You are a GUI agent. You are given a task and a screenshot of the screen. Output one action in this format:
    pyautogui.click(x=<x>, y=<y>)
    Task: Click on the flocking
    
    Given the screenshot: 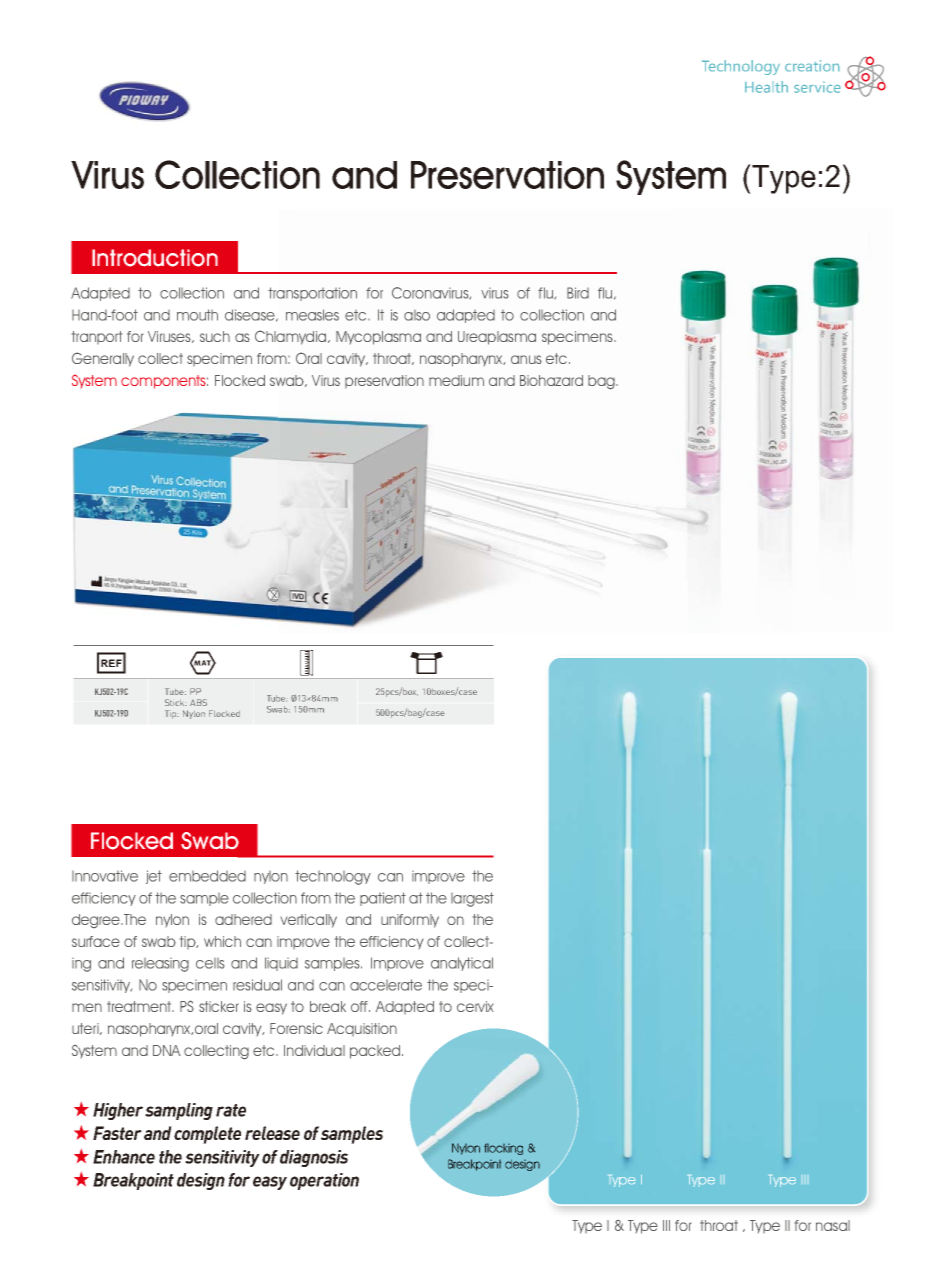 What is the action you would take?
    pyautogui.click(x=503, y=1149)
